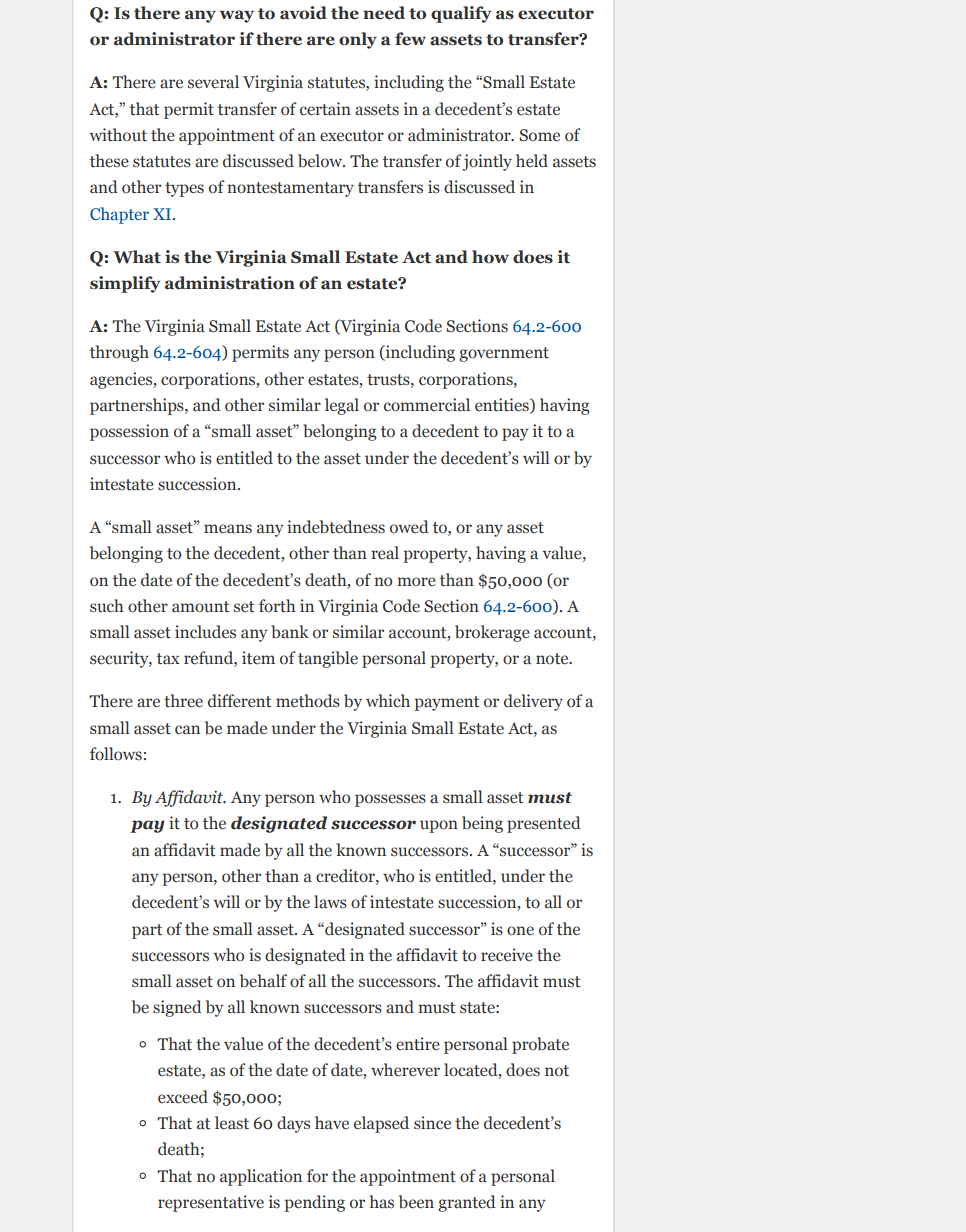 The width and height of the screenshot is (966, 1232). Describe the element at coordinates (342, 406) in the screenshot. I see `legal` at that location.
